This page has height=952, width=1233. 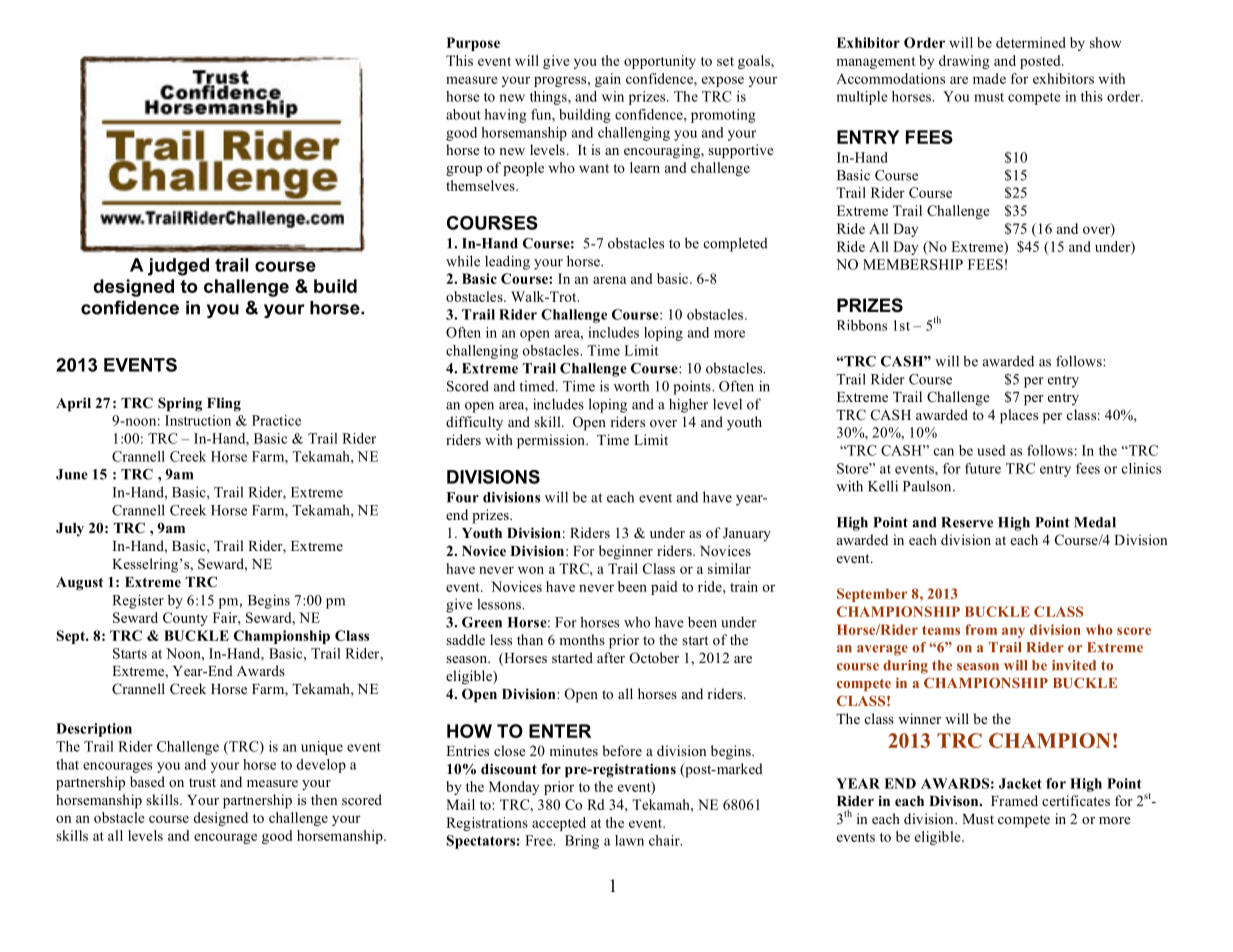 What do you see at coordinates (967, 522) in the page?
I see `Reserve` at bounding box center [967, 522].
